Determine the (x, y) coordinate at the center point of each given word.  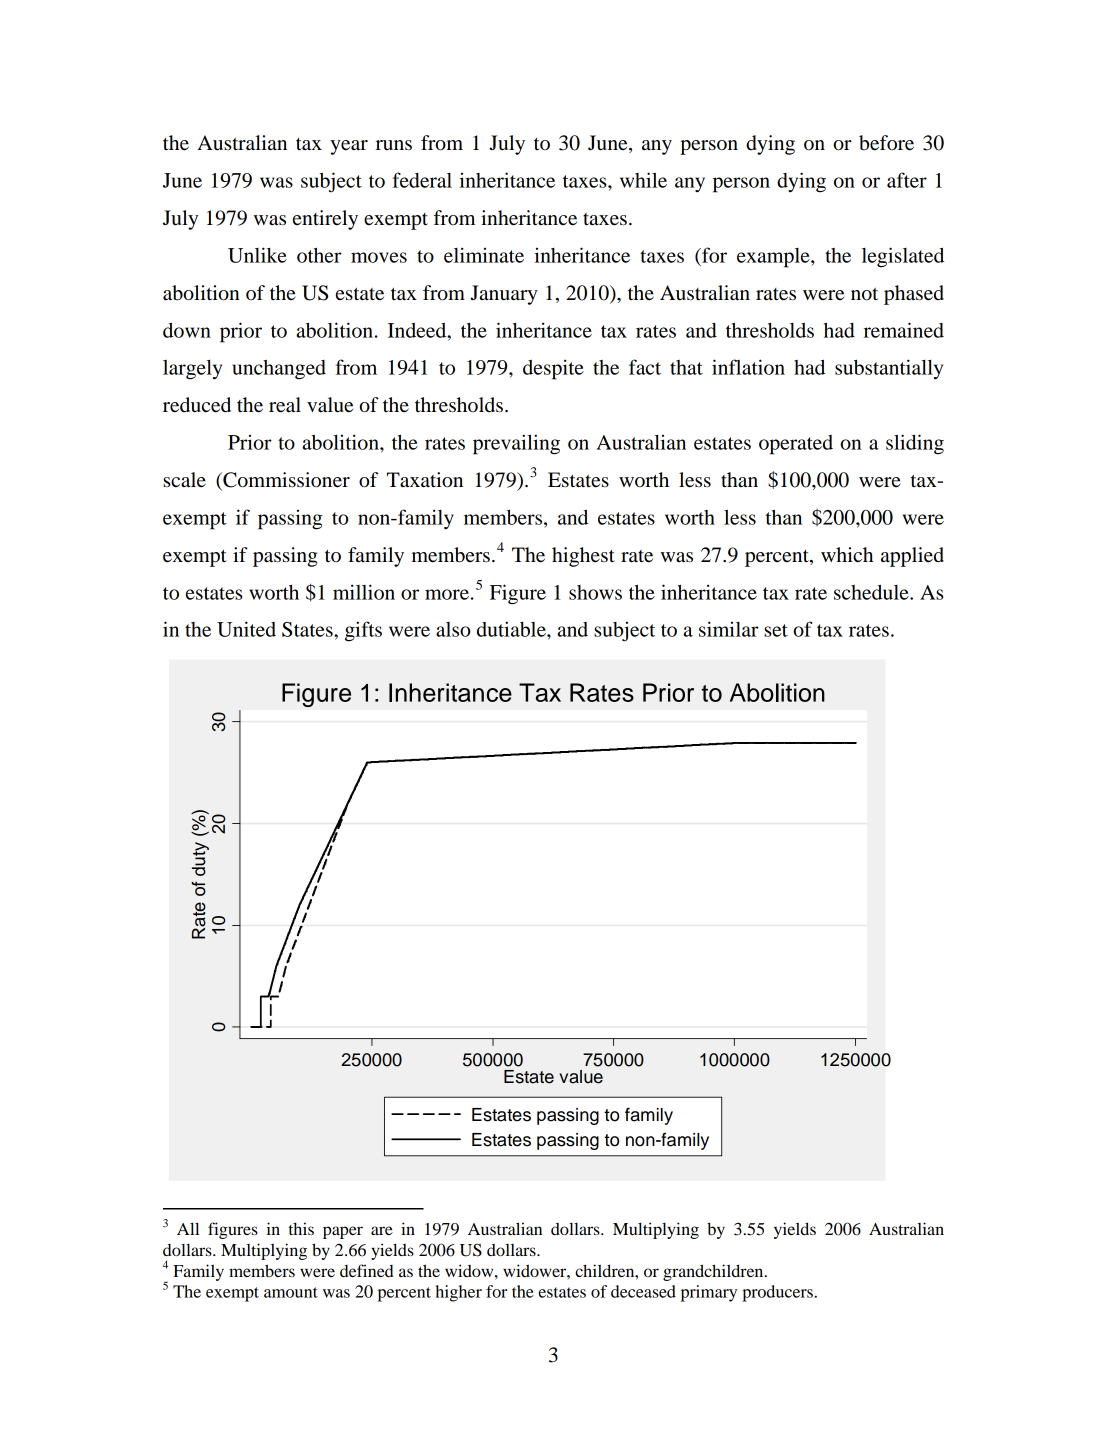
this (301, 1228)
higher (458, 1293)
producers (777, 1293)
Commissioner (285, 481)
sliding (915, 444)
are (382, 1230)
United (246, 629)
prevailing (516, 444)
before (886, 143)
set (776, 630)
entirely (325, 220)
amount (291, 1292)
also (453, 629)
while (643, 180)
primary (709, 1293)
